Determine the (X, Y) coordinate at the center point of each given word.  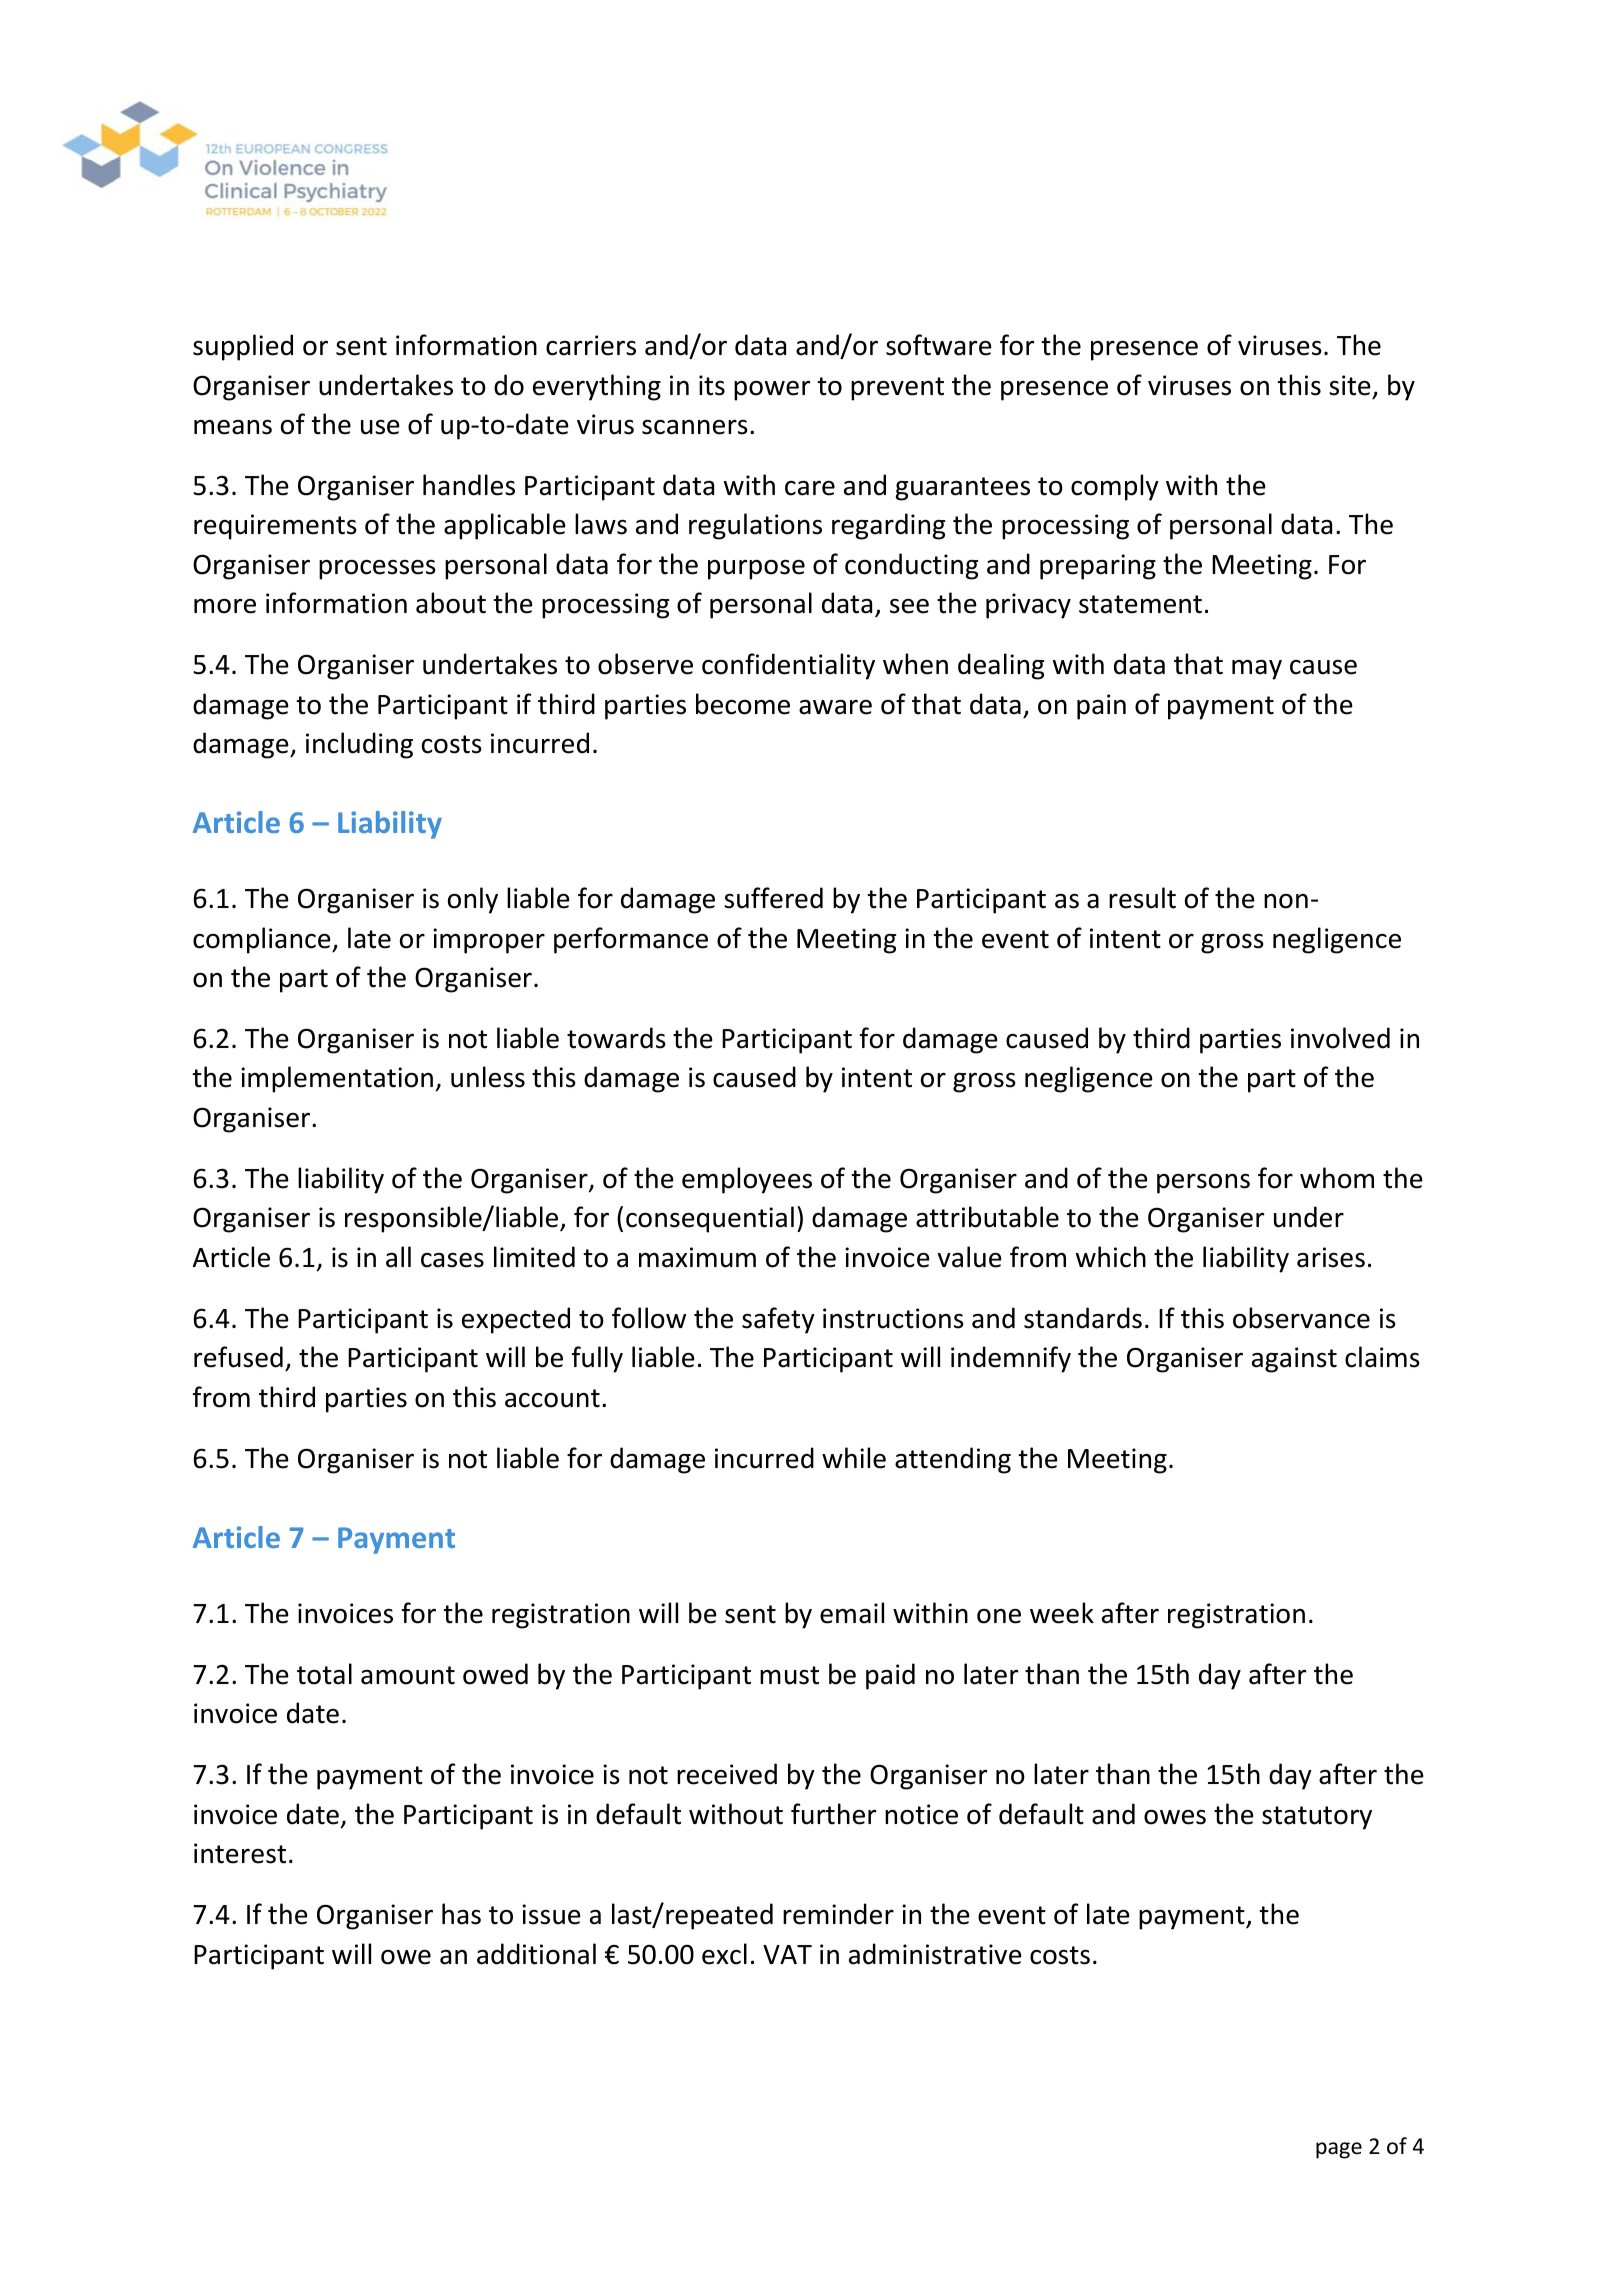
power (772, 391)
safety (778, 1320)
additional (536, 1954)
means (233, 427)
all (398, 1257)
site (1350, 385)
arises (1331, 1257)
